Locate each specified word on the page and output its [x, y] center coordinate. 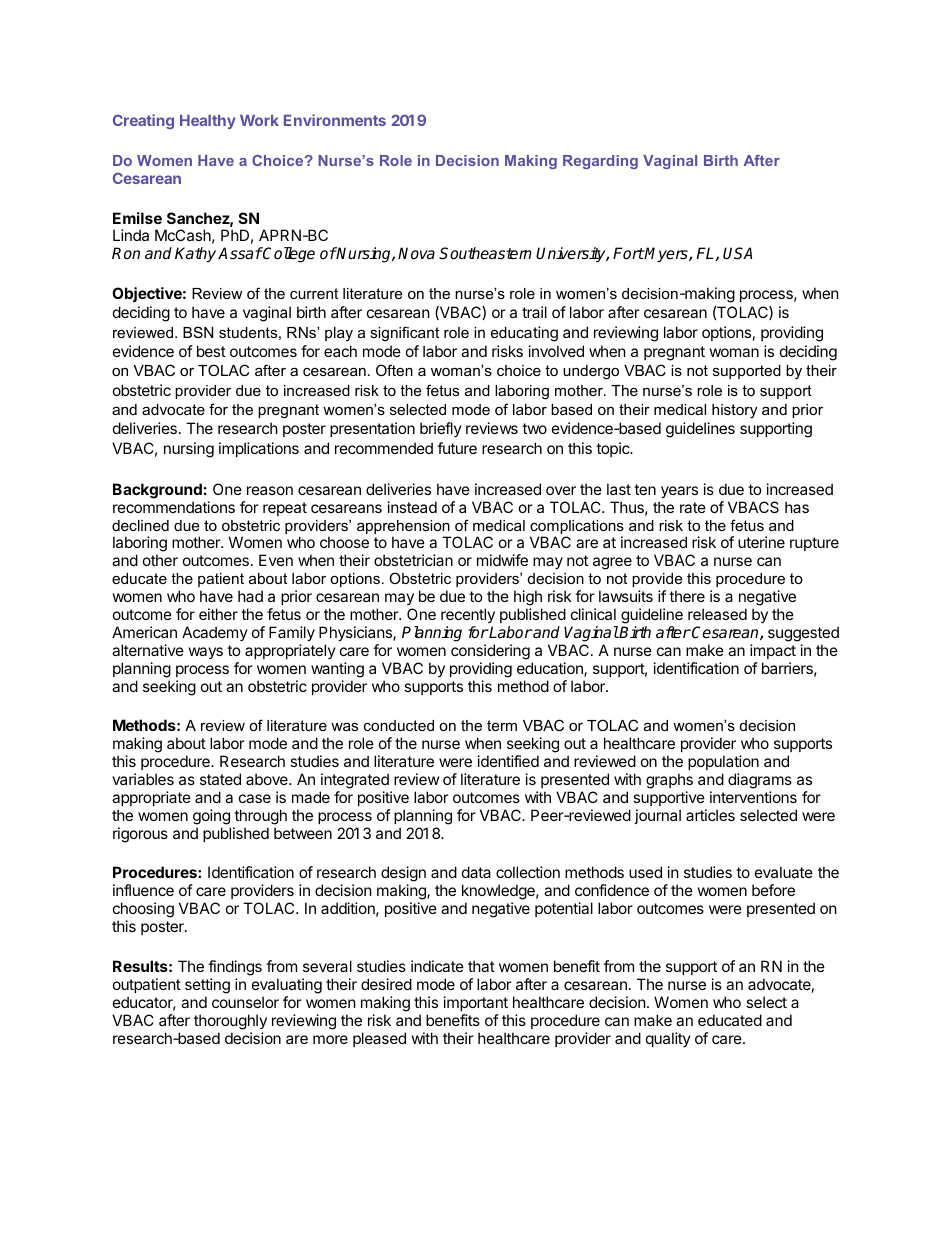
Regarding [600, 162]
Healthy [208, 122]
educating [524, 334]
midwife [502, 560]
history [734, 411]
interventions [753, 797]
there [687, 596]
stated [220, 779]
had [250, 596]
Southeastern [485, 253]
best [211, 351]
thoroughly [230, 1022]
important [476, 1003]
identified [508, 761]
